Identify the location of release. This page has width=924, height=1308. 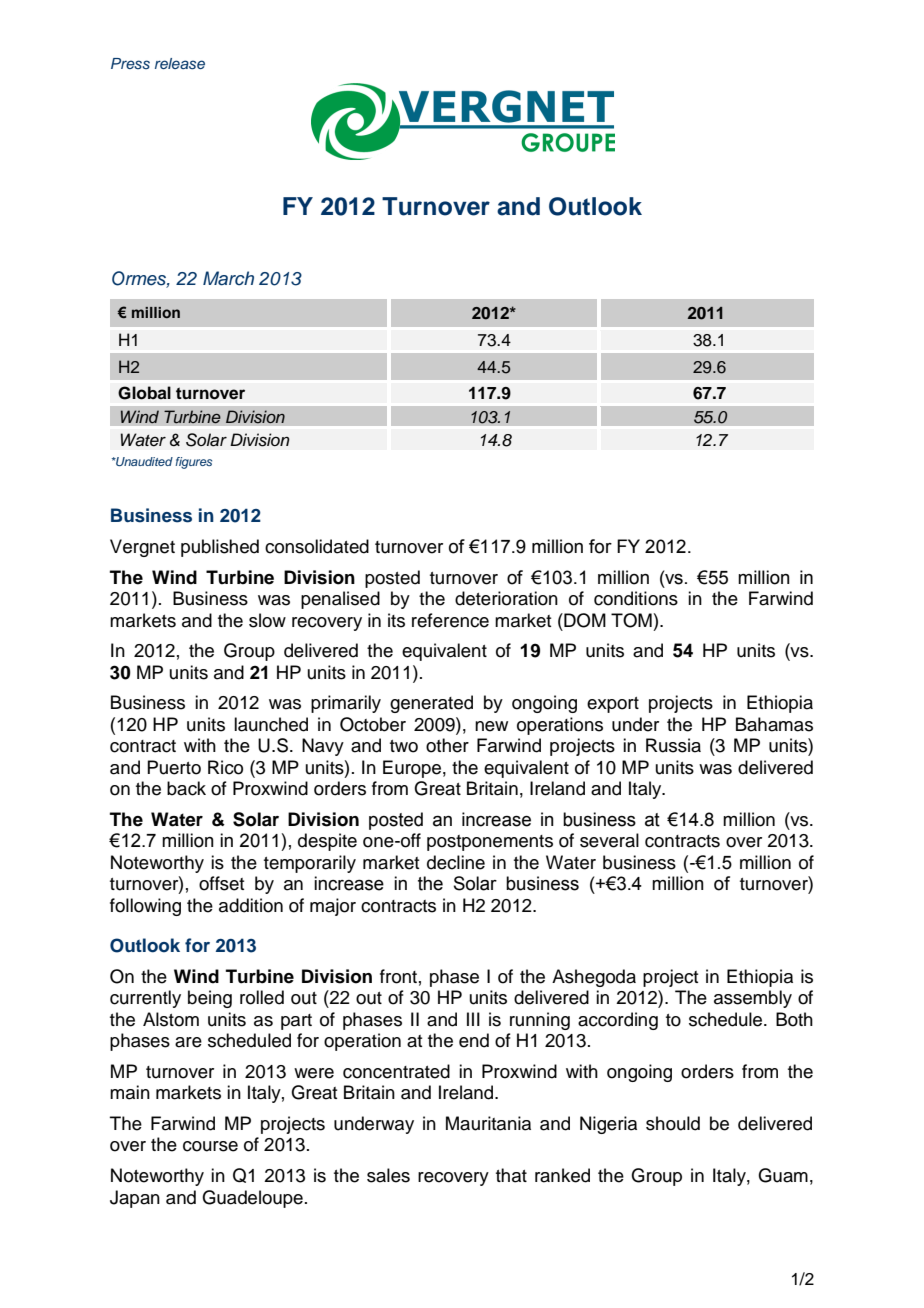
(180, 63).
